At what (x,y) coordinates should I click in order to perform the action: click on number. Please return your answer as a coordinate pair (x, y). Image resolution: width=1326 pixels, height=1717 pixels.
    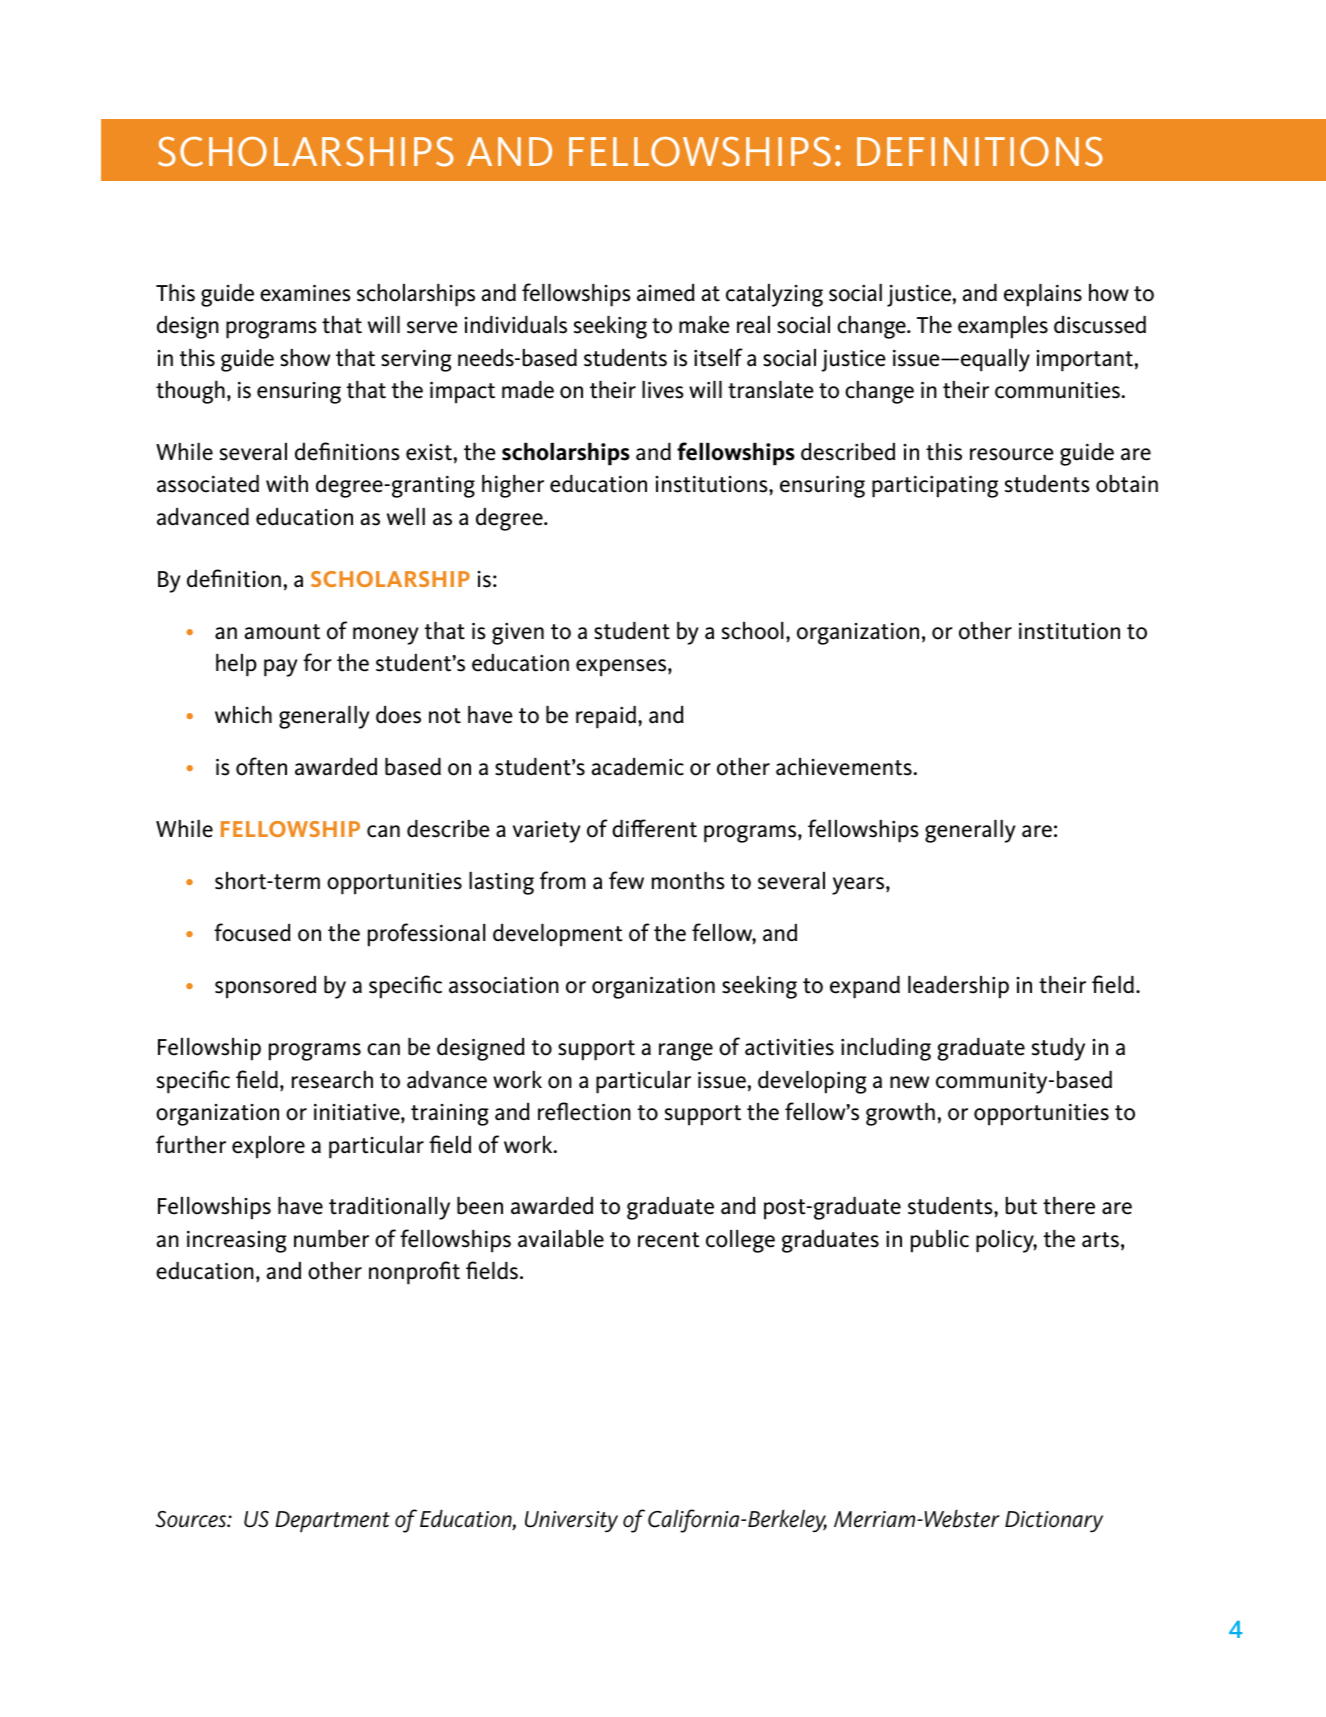
    Looking at the image, I should click on (331, 1239).
